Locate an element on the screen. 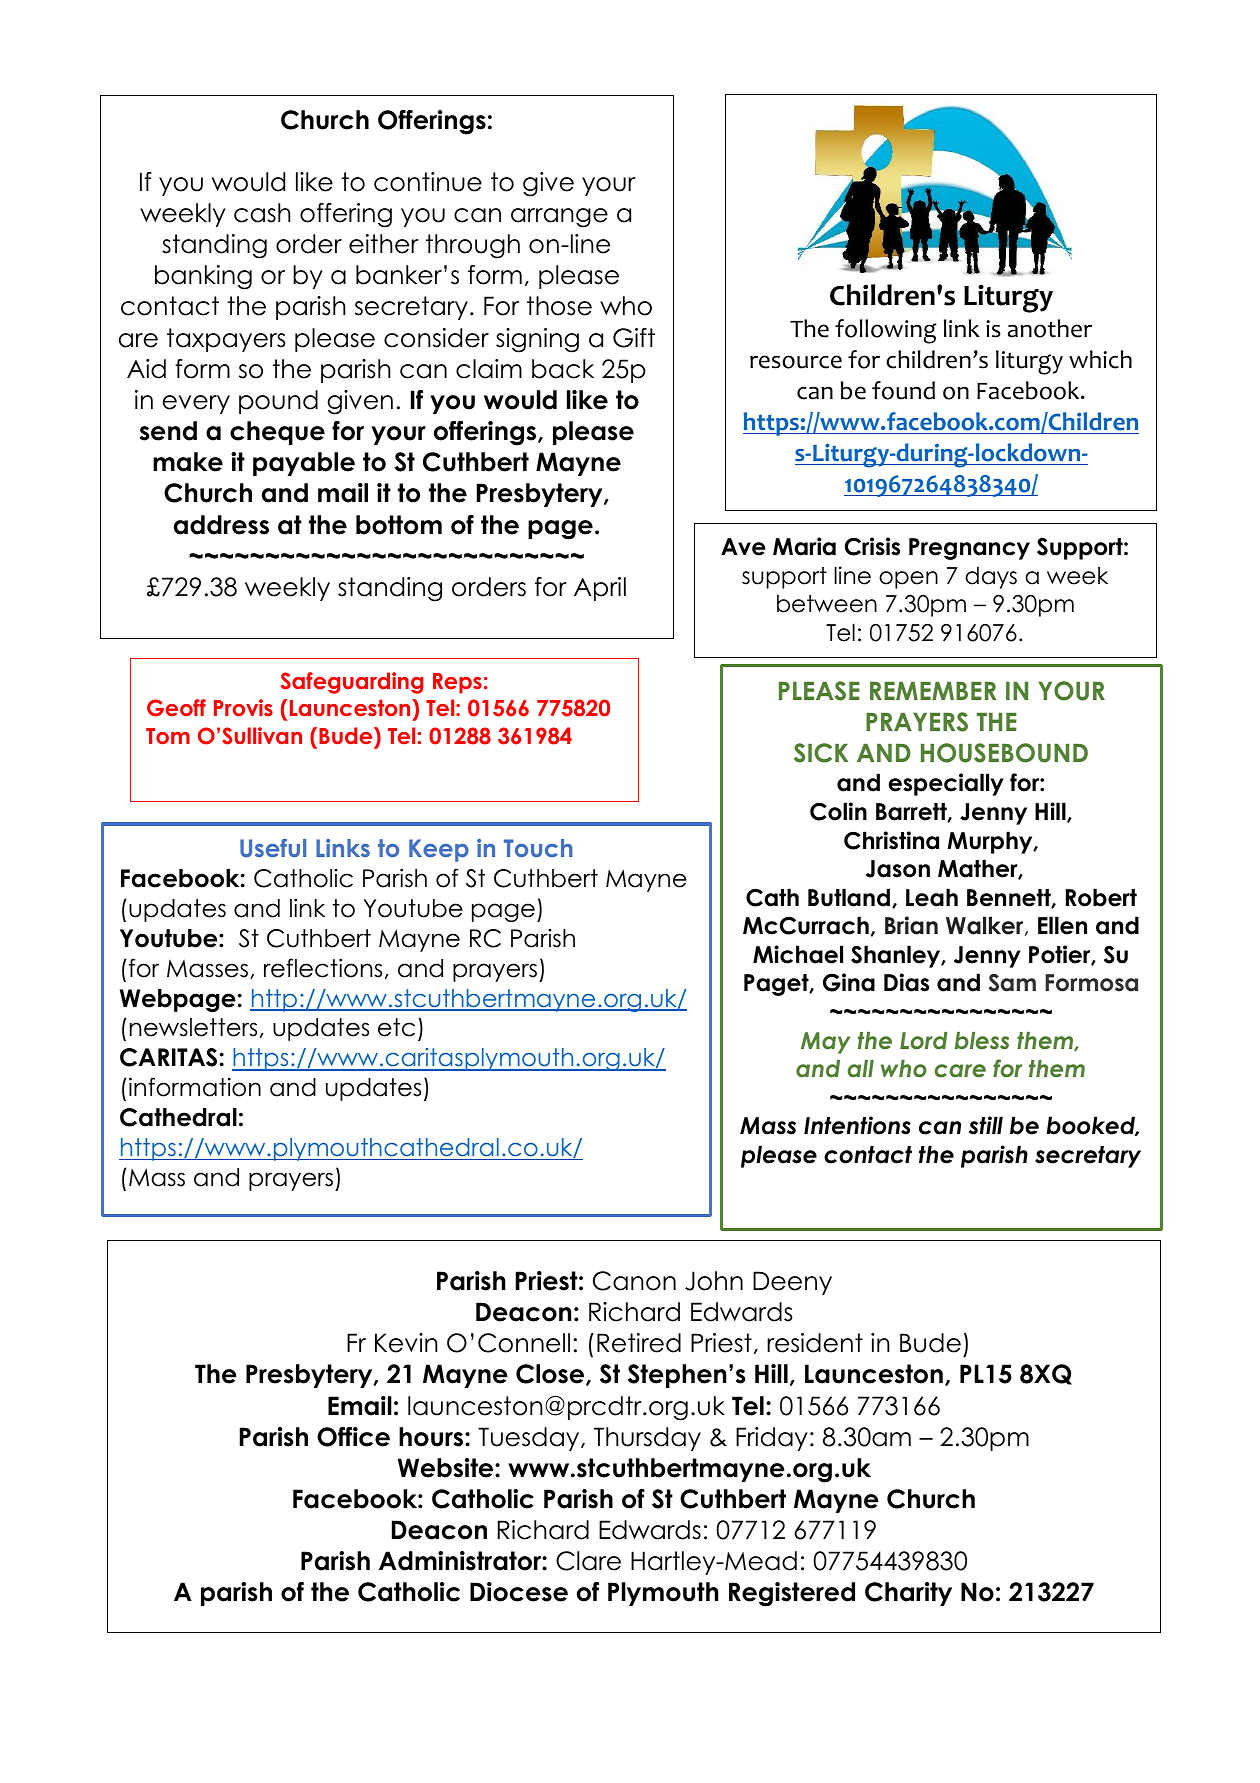  Clare is located at coordinates (588, 1561).
